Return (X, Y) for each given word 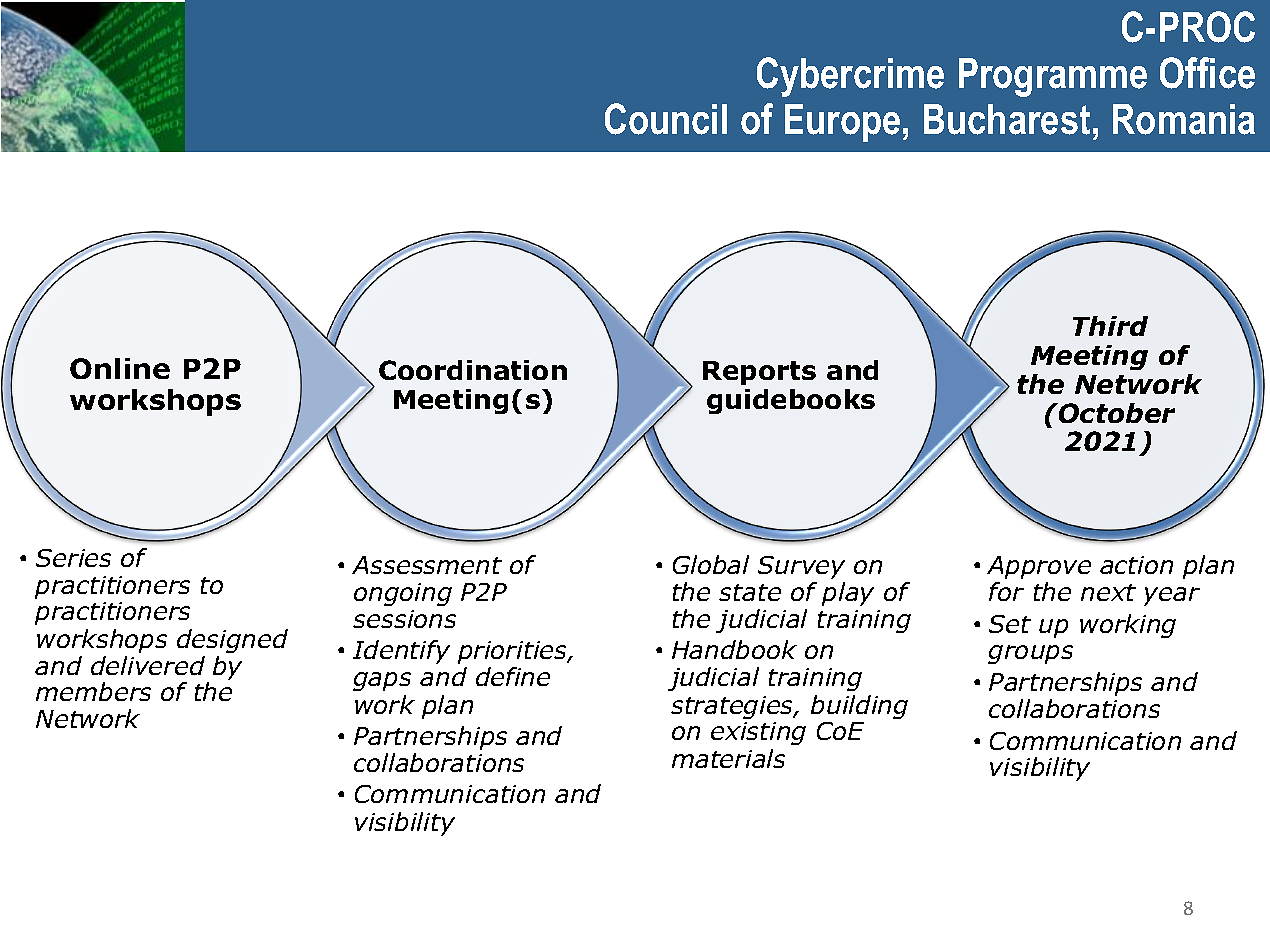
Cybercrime (850, 77)
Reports (759, 373)
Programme (1053, 77)
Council (666, 119)
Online (120, 368)
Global (711, 564)
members (93, 691)
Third (1110, 326)
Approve (1039, 567)
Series (73, 558)
